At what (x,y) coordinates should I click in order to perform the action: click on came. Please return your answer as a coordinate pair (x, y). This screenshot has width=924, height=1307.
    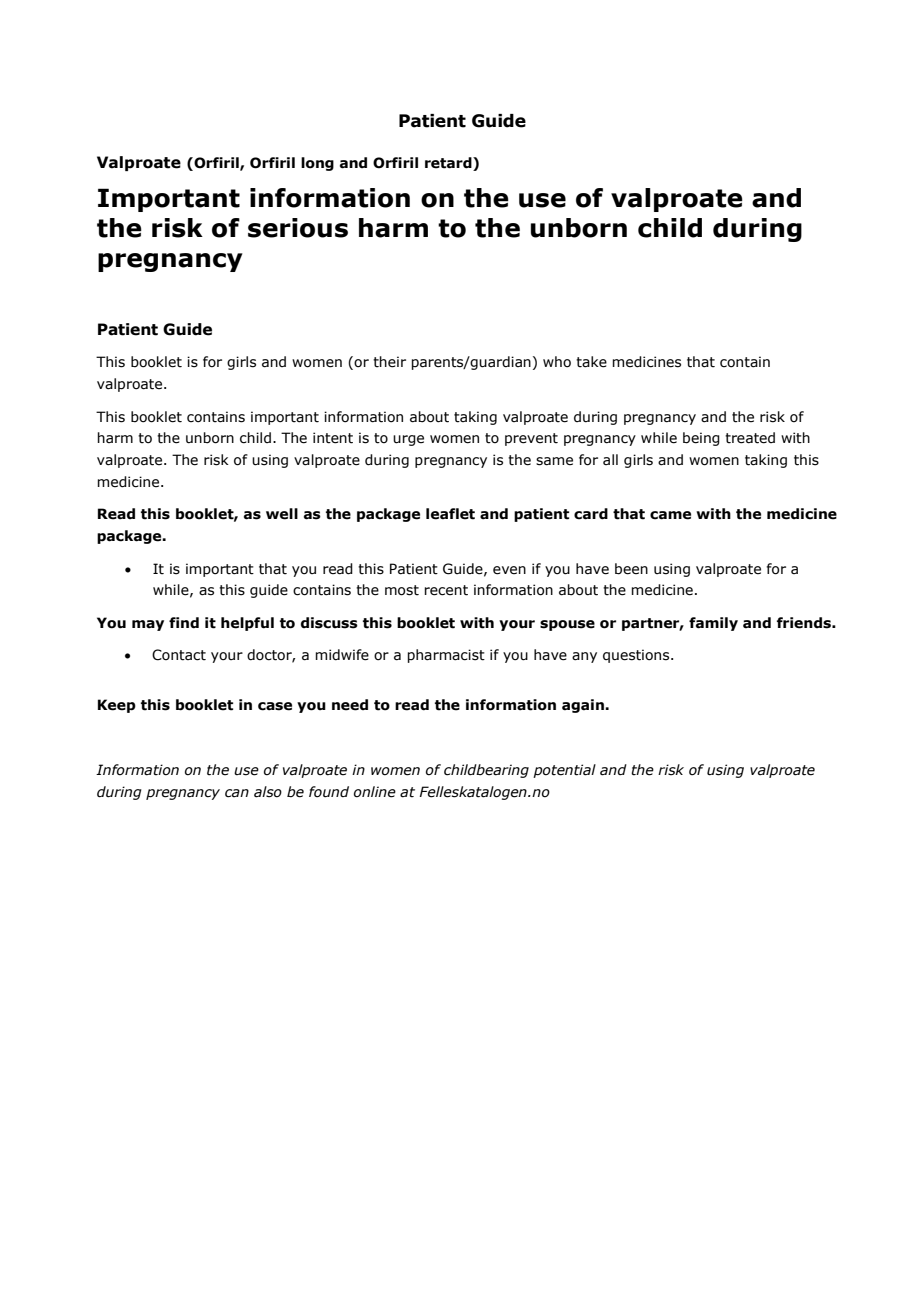
    Looking at the image, I should click on (670, 515).
